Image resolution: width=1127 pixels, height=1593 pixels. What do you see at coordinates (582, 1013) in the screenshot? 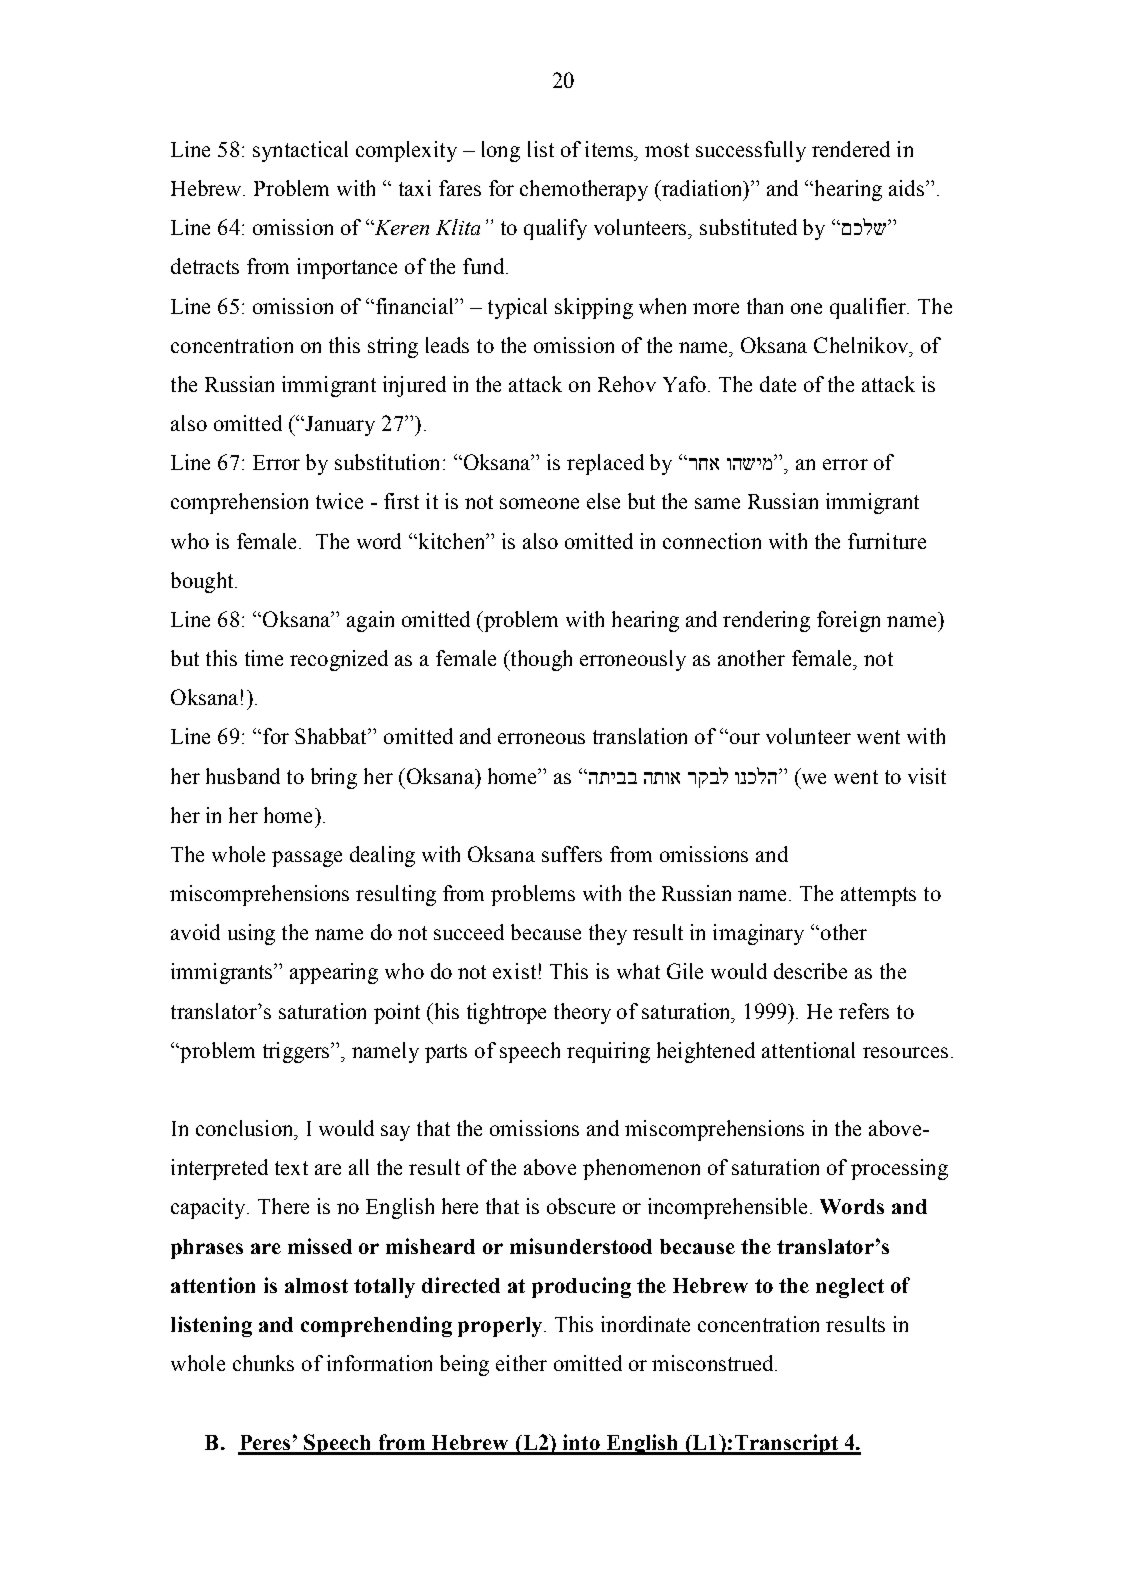
I see `theory` at bounding box center [582, 1013].
